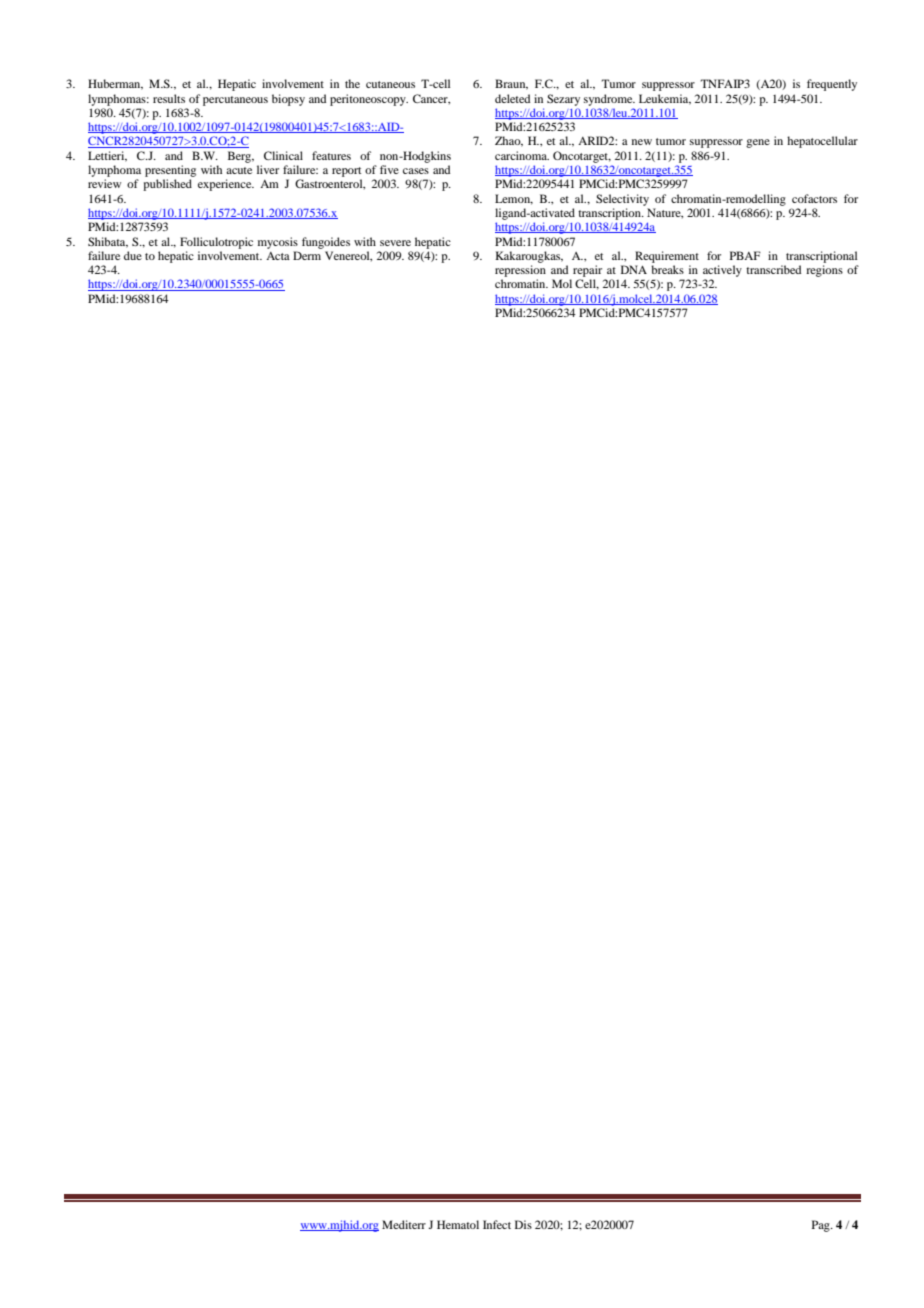  I want to click on Infect, so click(497, 1224).
